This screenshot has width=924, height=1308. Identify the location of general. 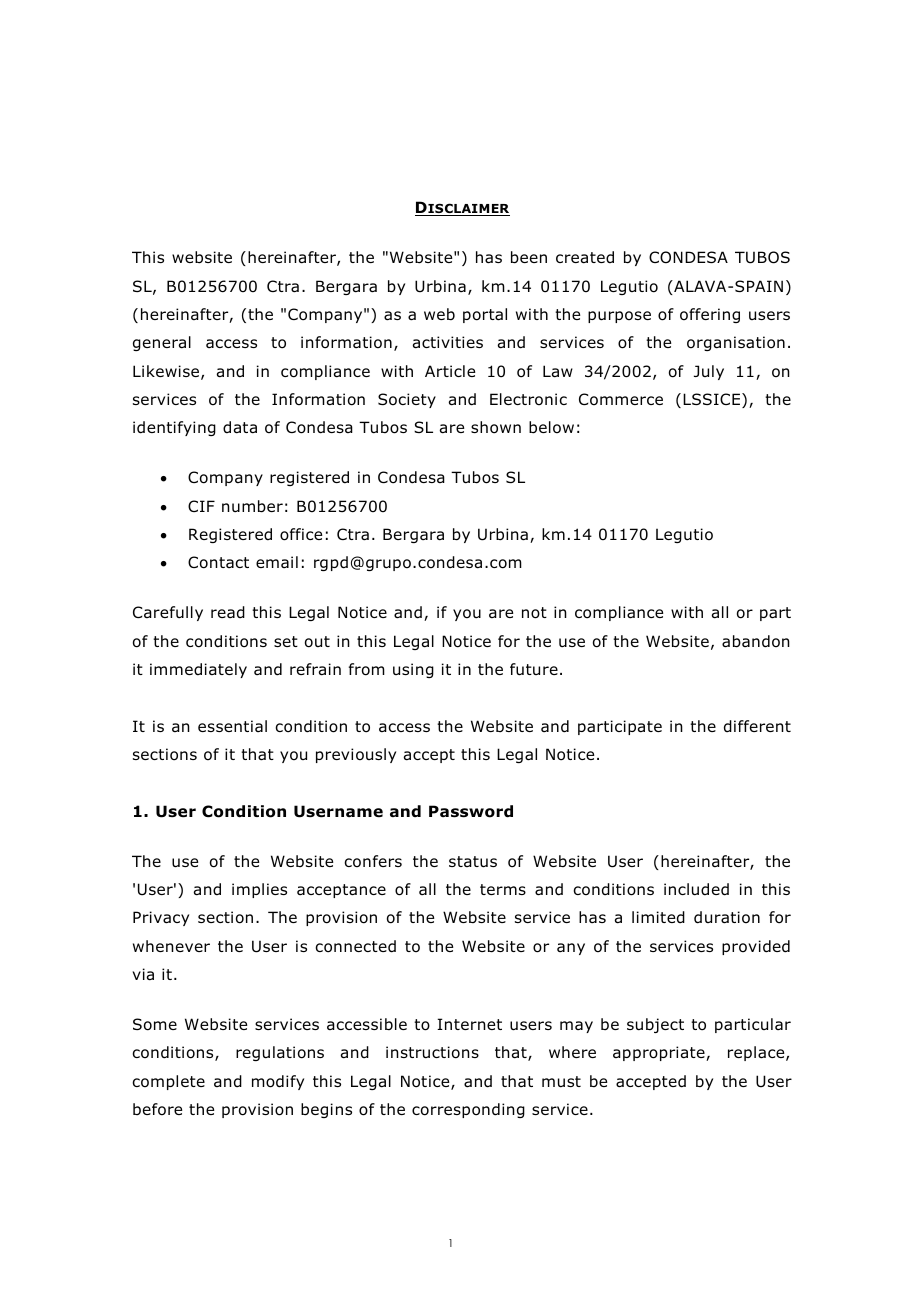
(162, 343).
